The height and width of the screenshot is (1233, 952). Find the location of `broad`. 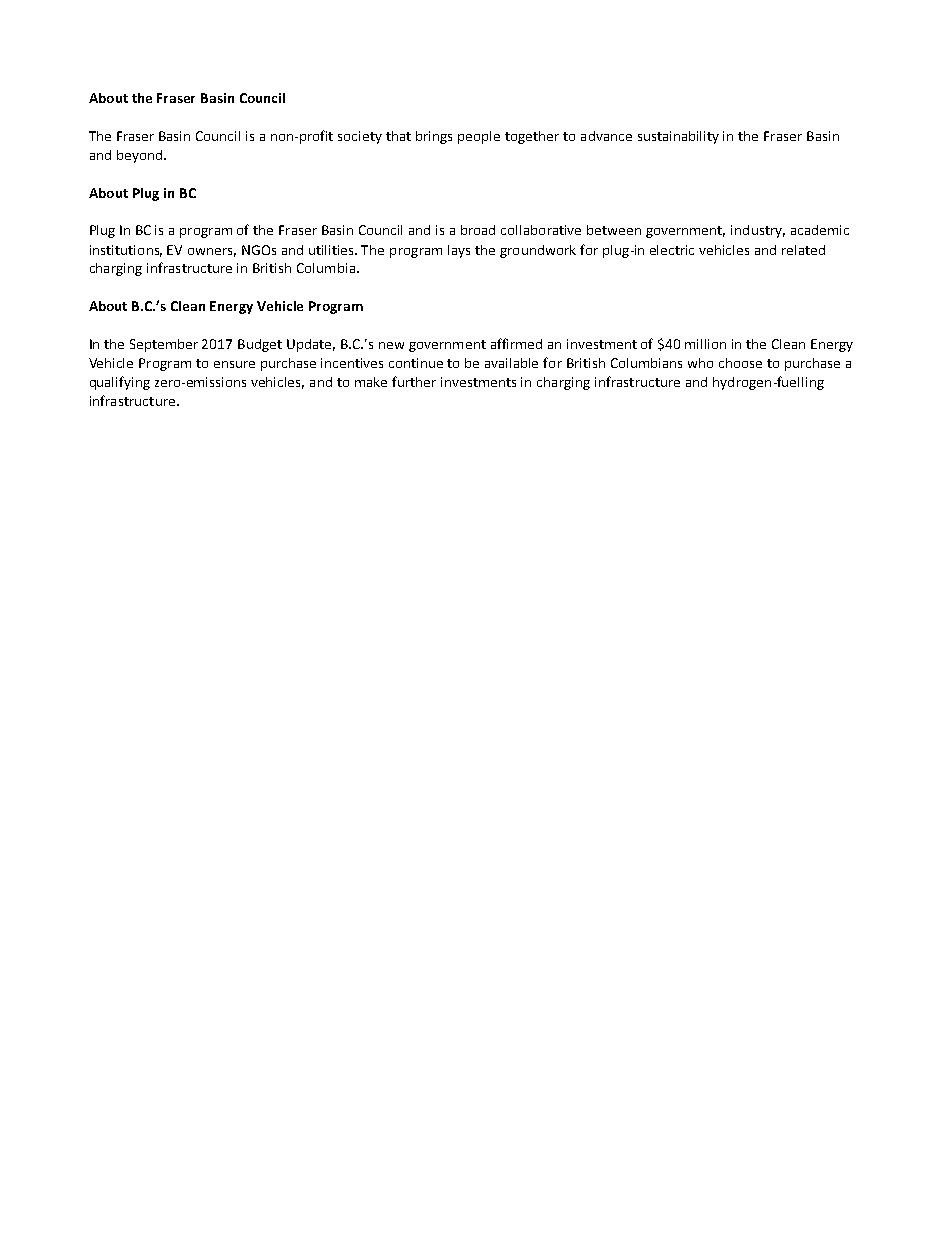

broad is located at coordinates (478, 230).
